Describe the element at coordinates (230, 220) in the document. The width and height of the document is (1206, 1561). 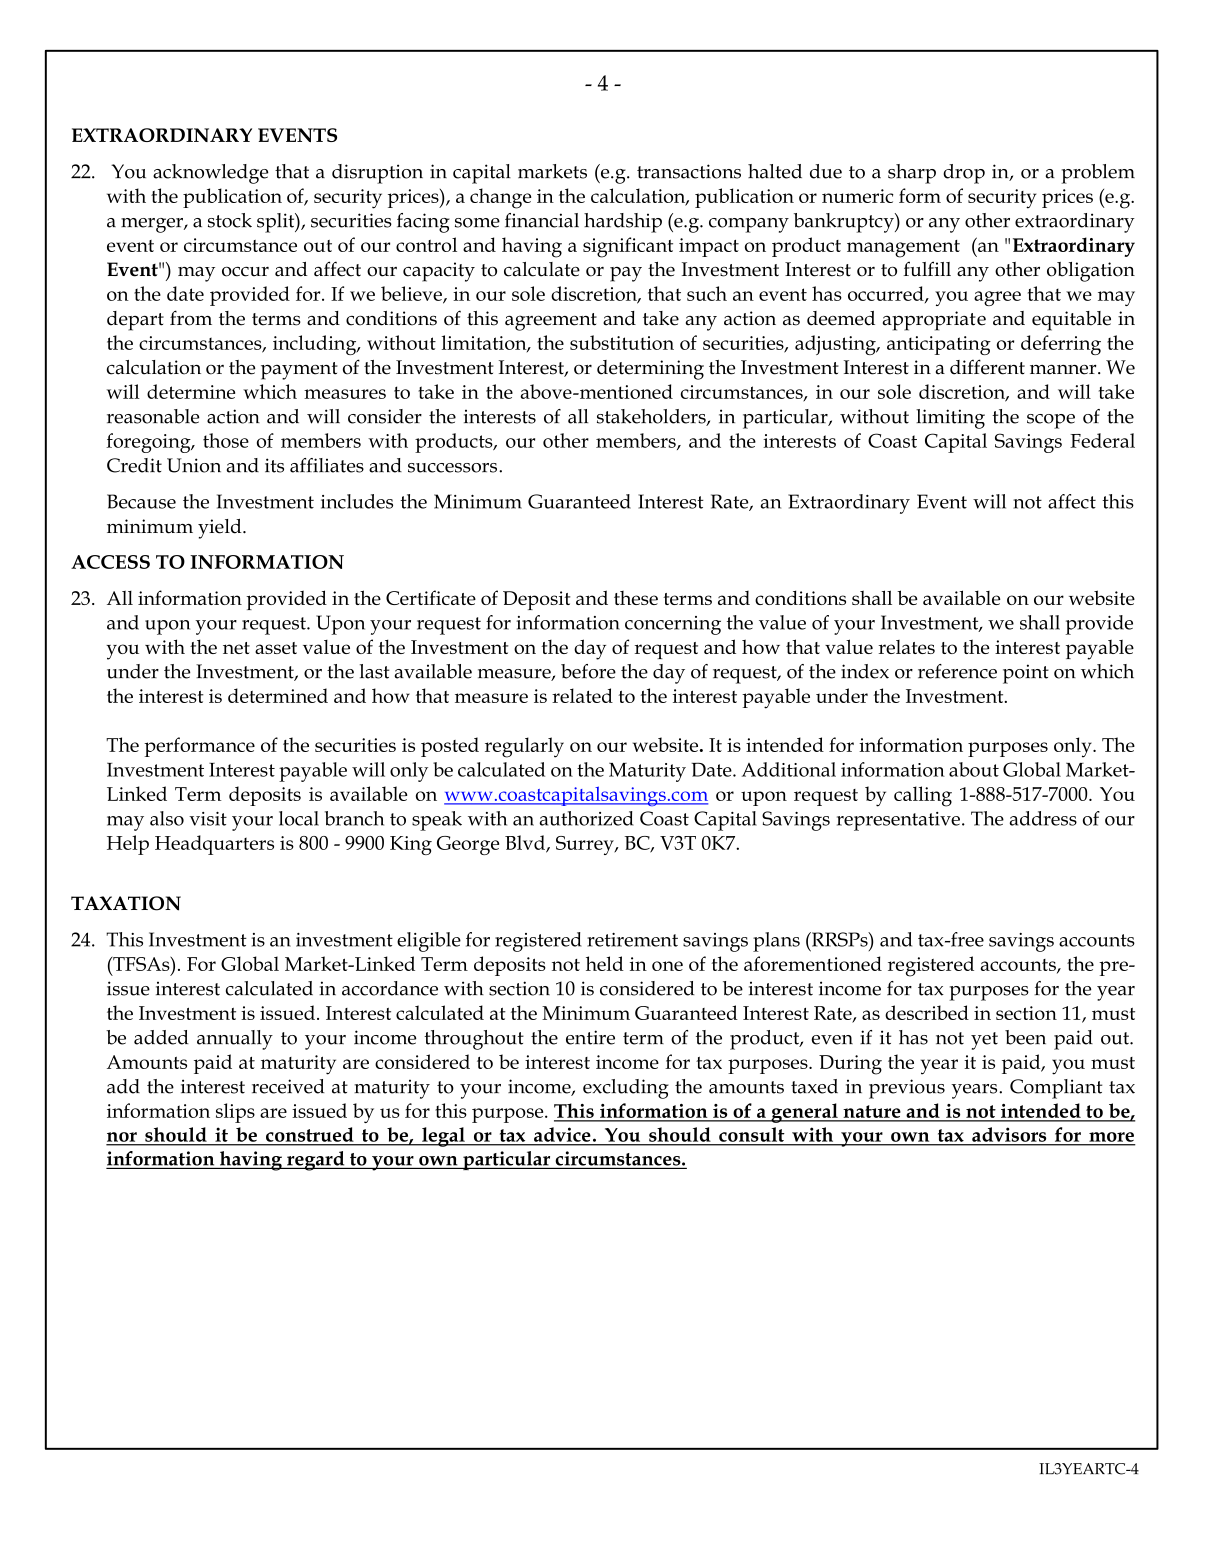
I see `stock` at that location.
